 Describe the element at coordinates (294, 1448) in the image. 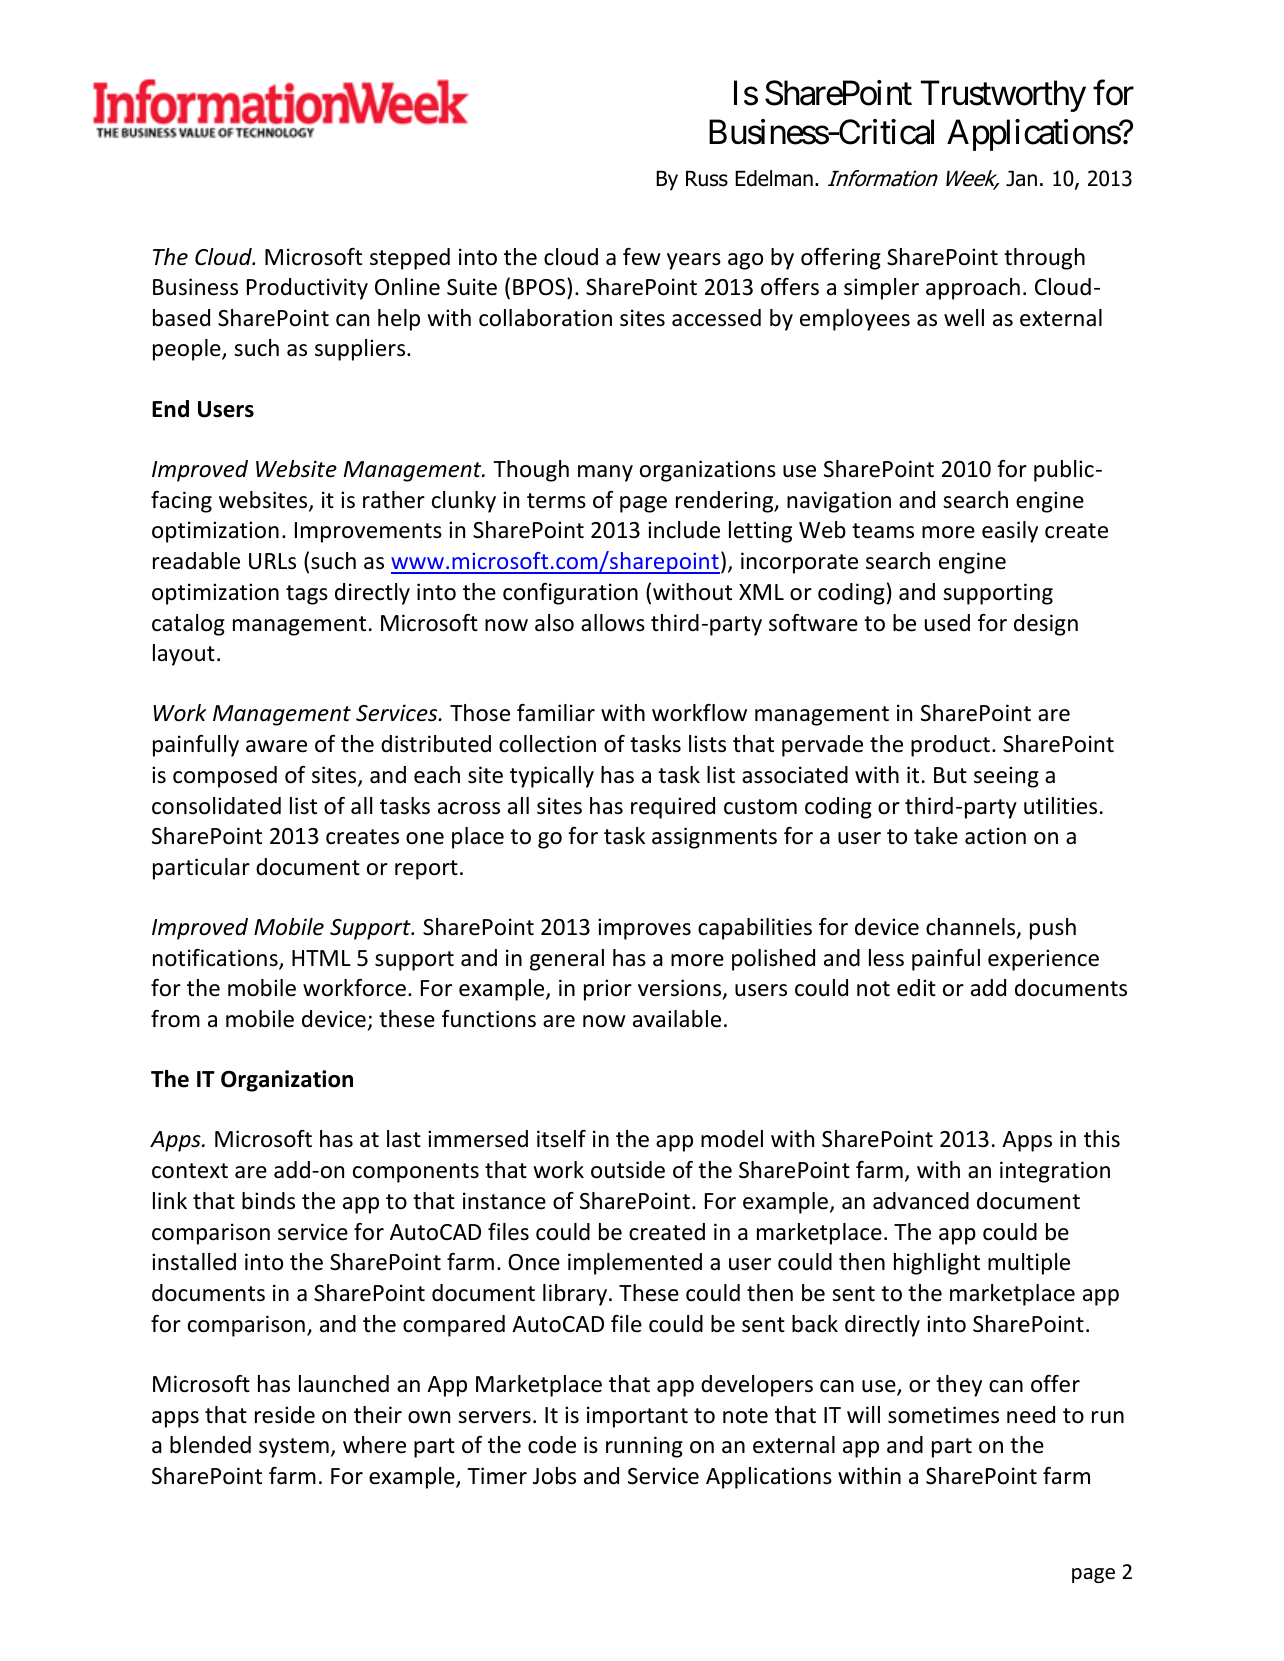

I see `system` at that location.
